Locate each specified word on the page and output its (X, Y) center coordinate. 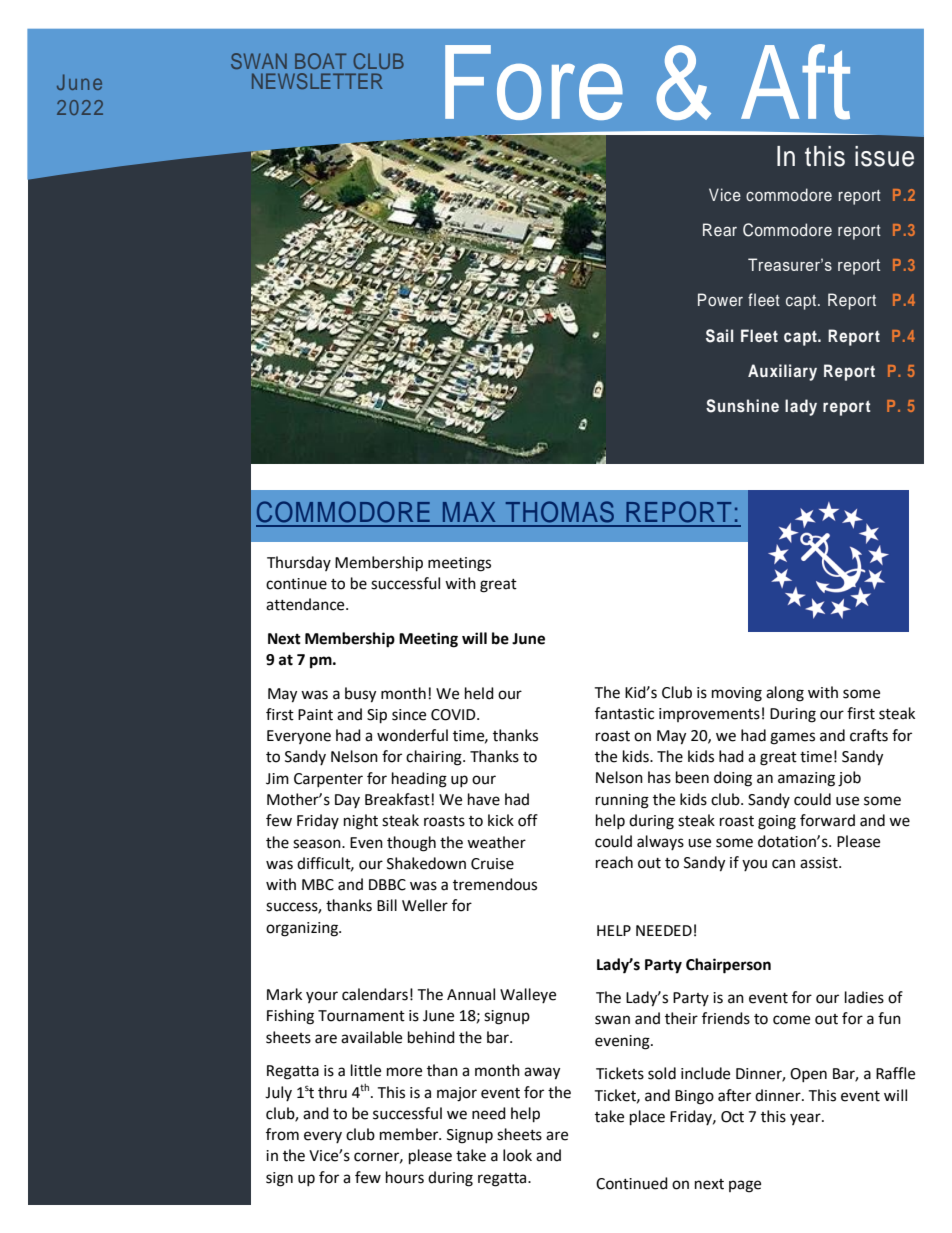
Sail (719, 336)
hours (405, 1177)
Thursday (299, 563)
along (785, 694)
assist (820, 863)
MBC (318, 885)
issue (884, 156)
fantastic (624, 713)
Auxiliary (782, 372)
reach (614, 862)
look (517, 1155)
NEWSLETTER (317, 81)
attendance (306, 604)
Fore (534, 82)
